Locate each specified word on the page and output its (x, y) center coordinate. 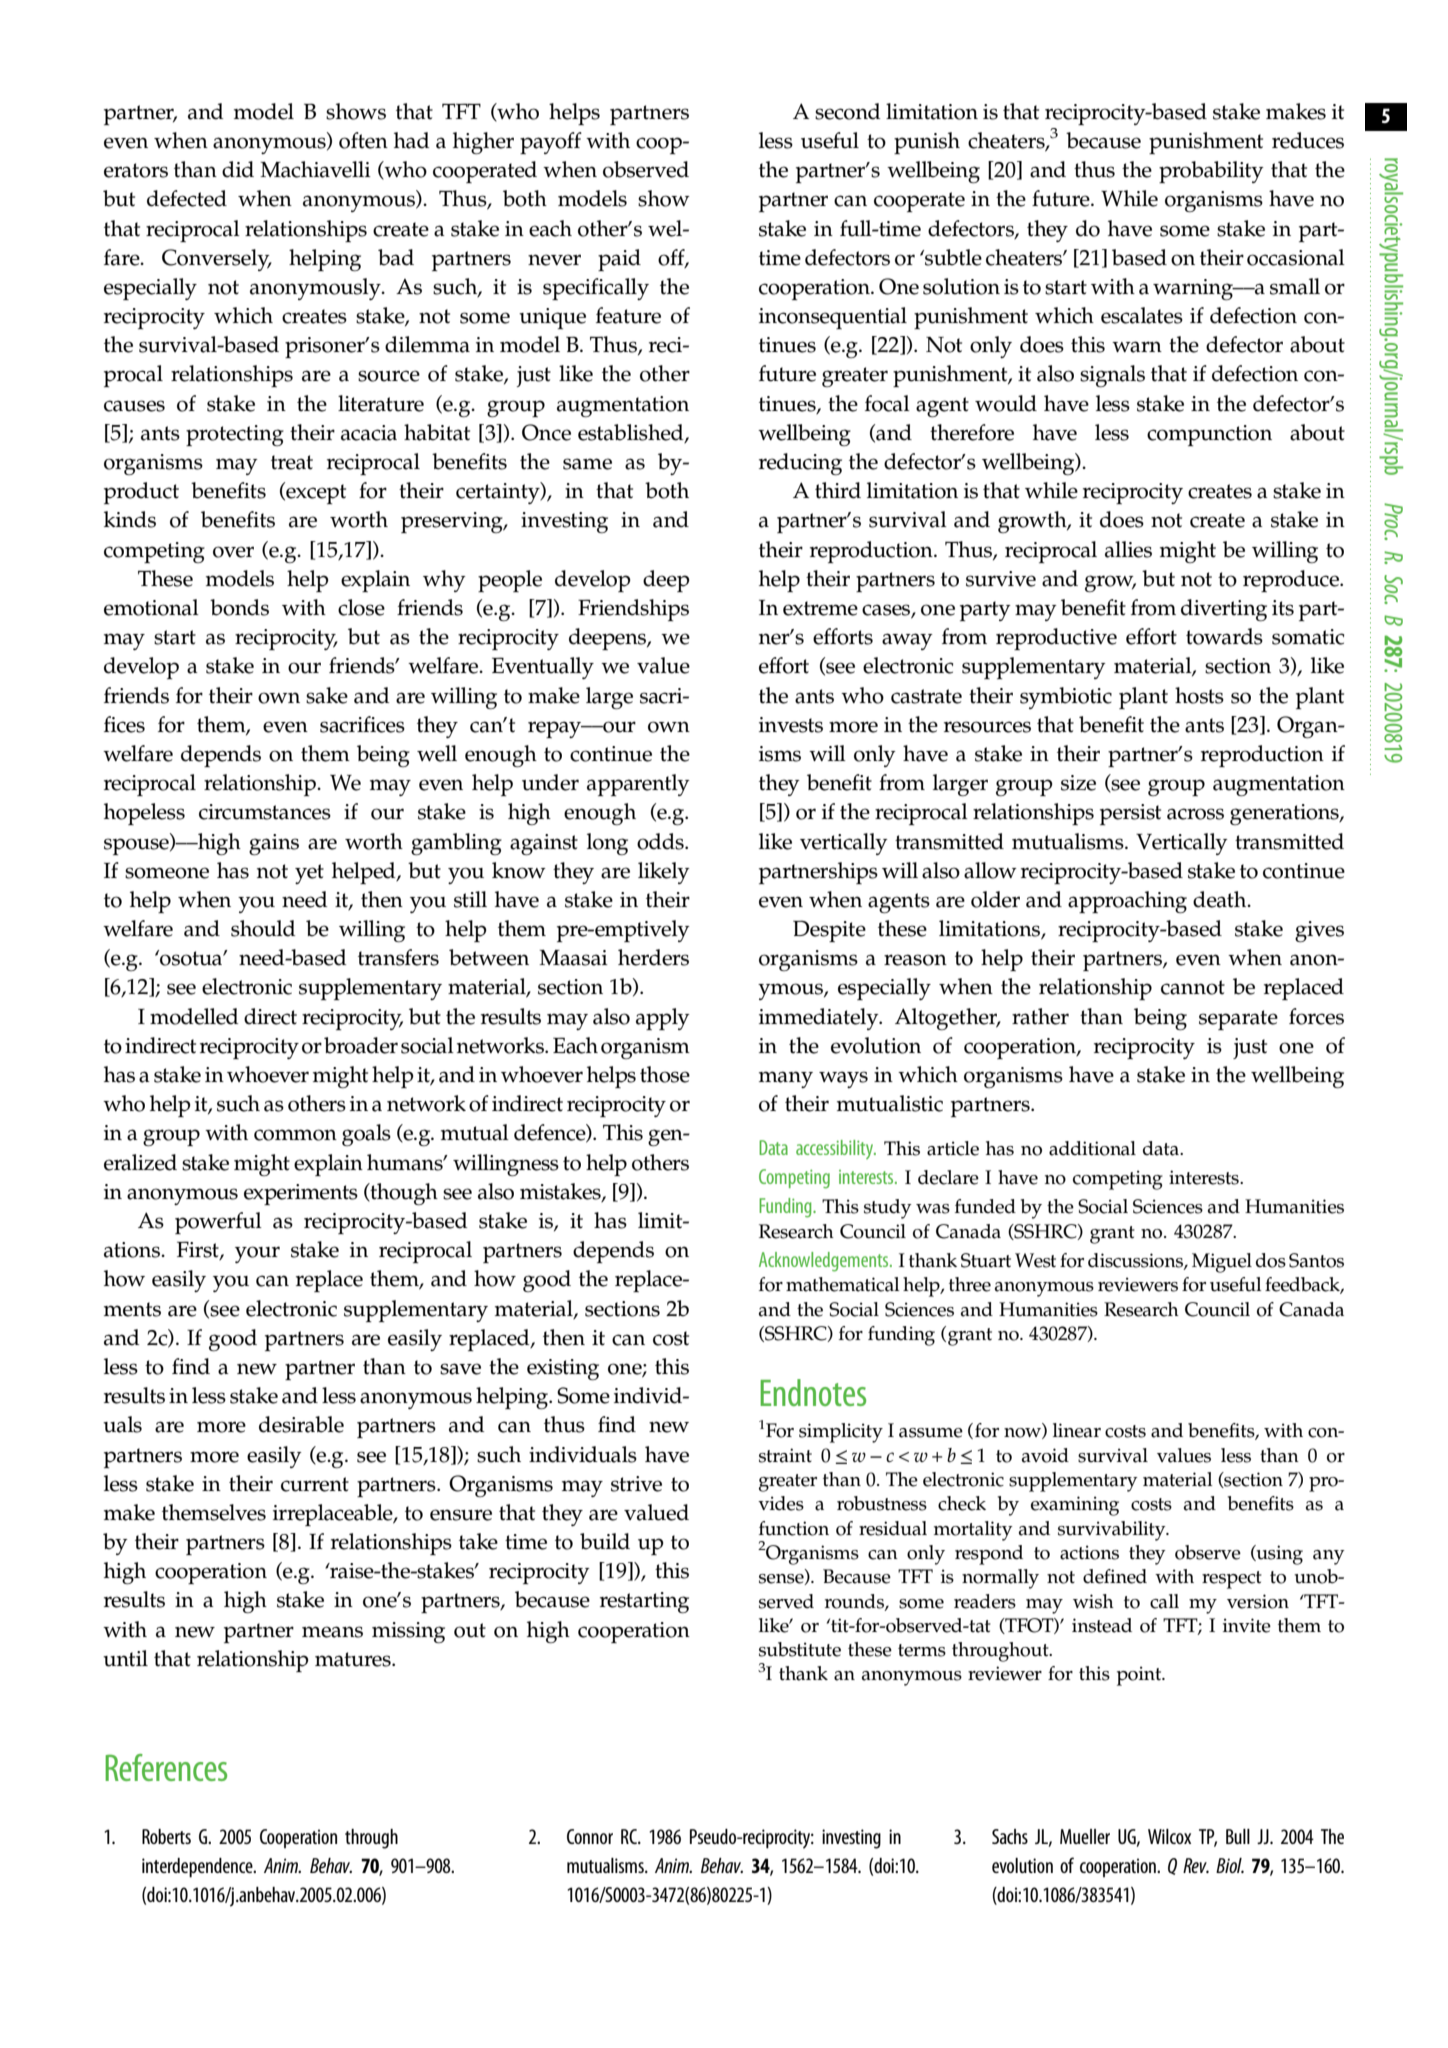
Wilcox (1169, 1836)
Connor (590, 1836)
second (847, 111)
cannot (1193, 987)
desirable (301, 1424)
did (238, 169)
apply (663, 1019)
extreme (820, 608)
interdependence (198, 1868)
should (263, 928)
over (233, 552)
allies (1128, 549)
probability (1211, 172)
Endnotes (813, 1392)
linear (1077, 1430)
